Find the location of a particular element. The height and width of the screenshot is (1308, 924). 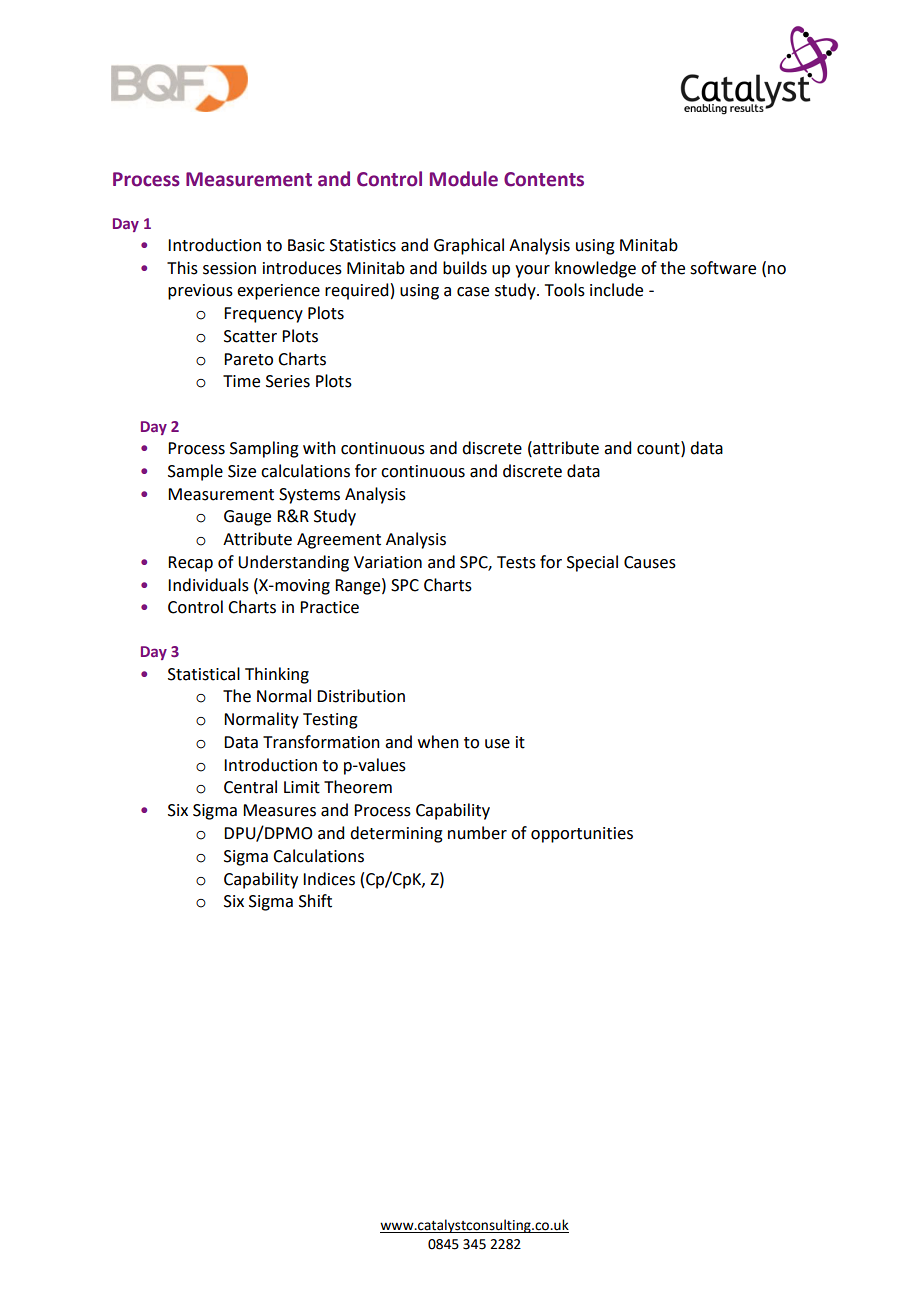

Basic is located at coordinates (306, 245).
